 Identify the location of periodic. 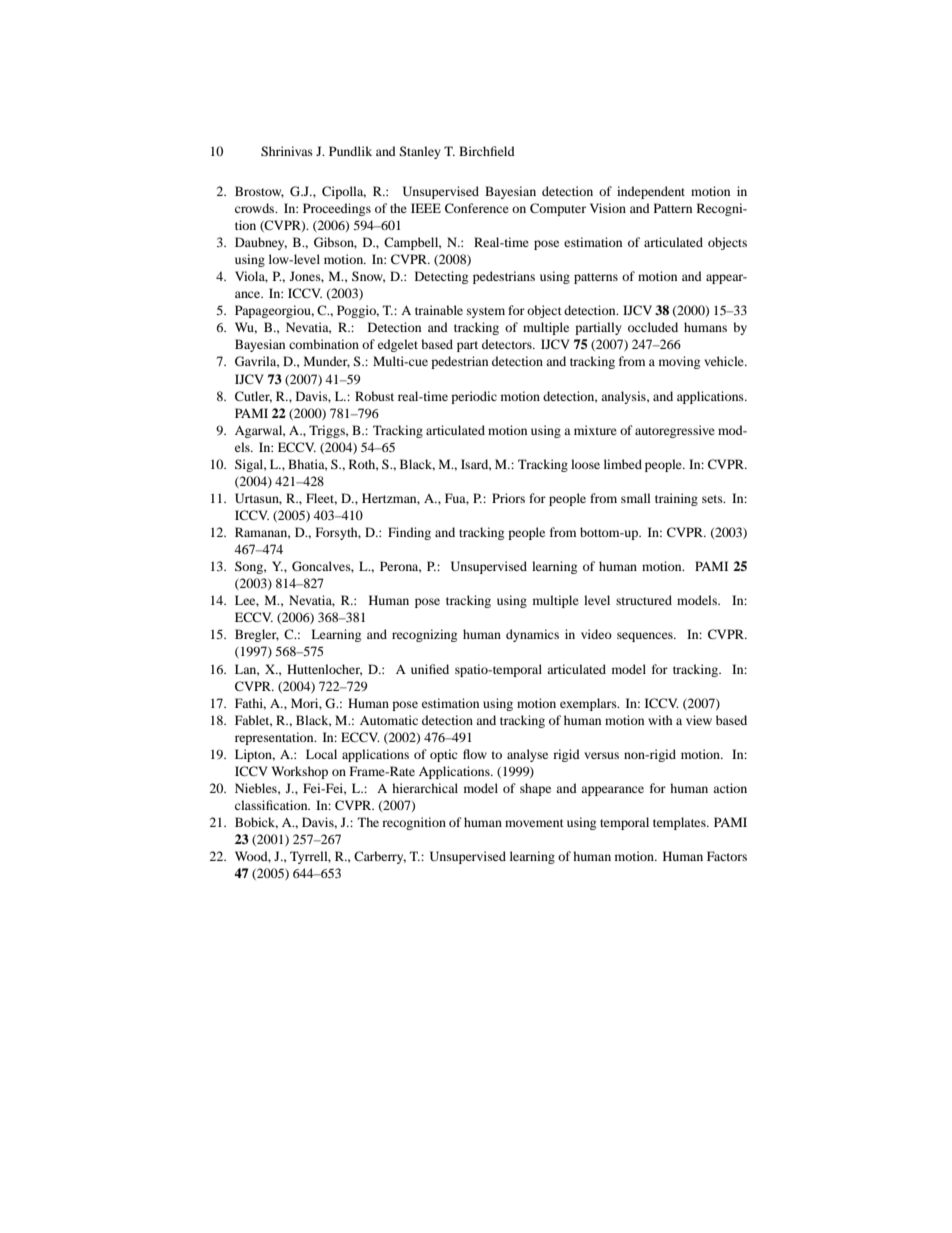
(474, 397).
